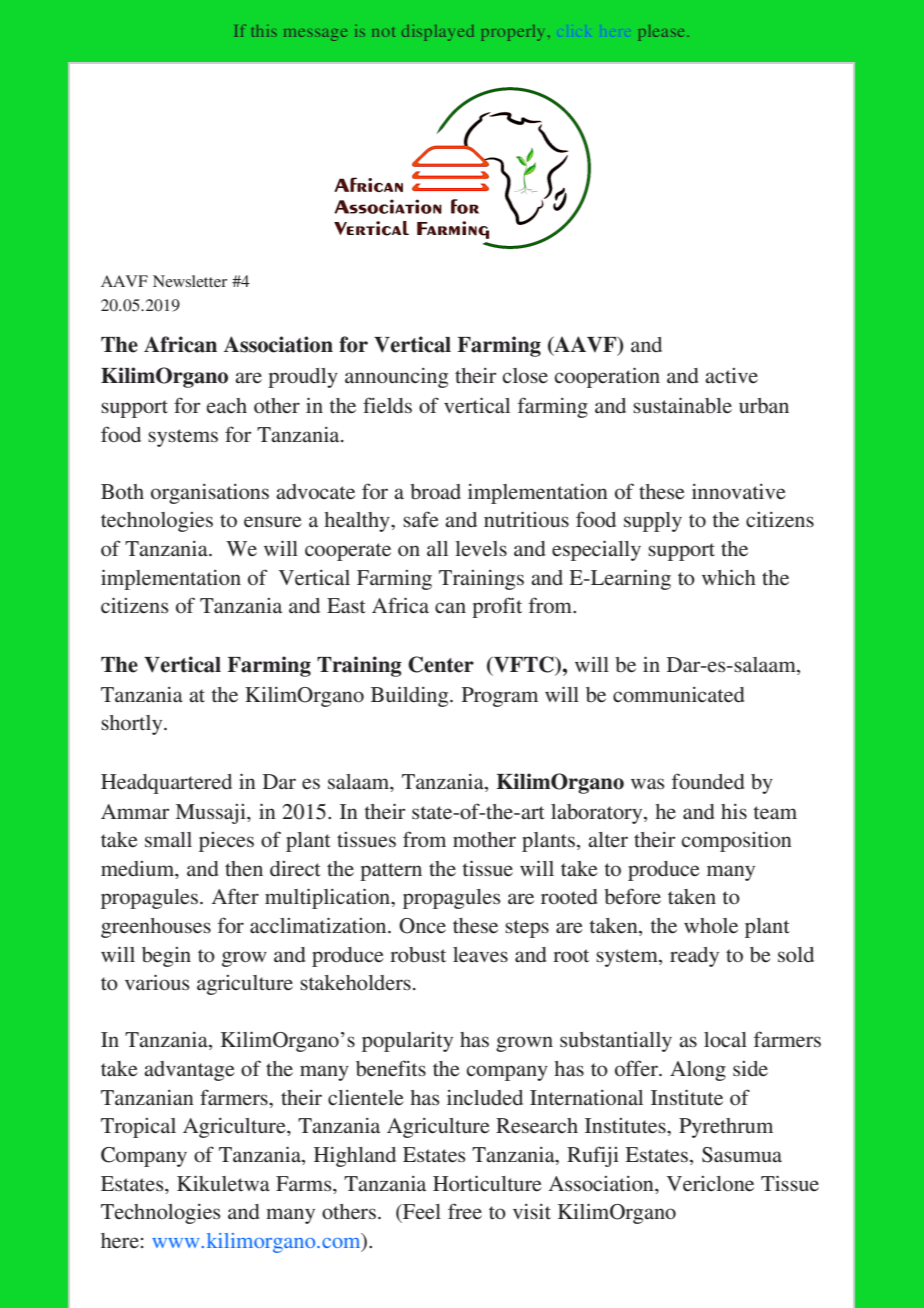 The height and width of the screenshot is (1308, 924). Describe the element at coordinates (487, 1183) in the screenshot. I see `Horticulture` at that location.
